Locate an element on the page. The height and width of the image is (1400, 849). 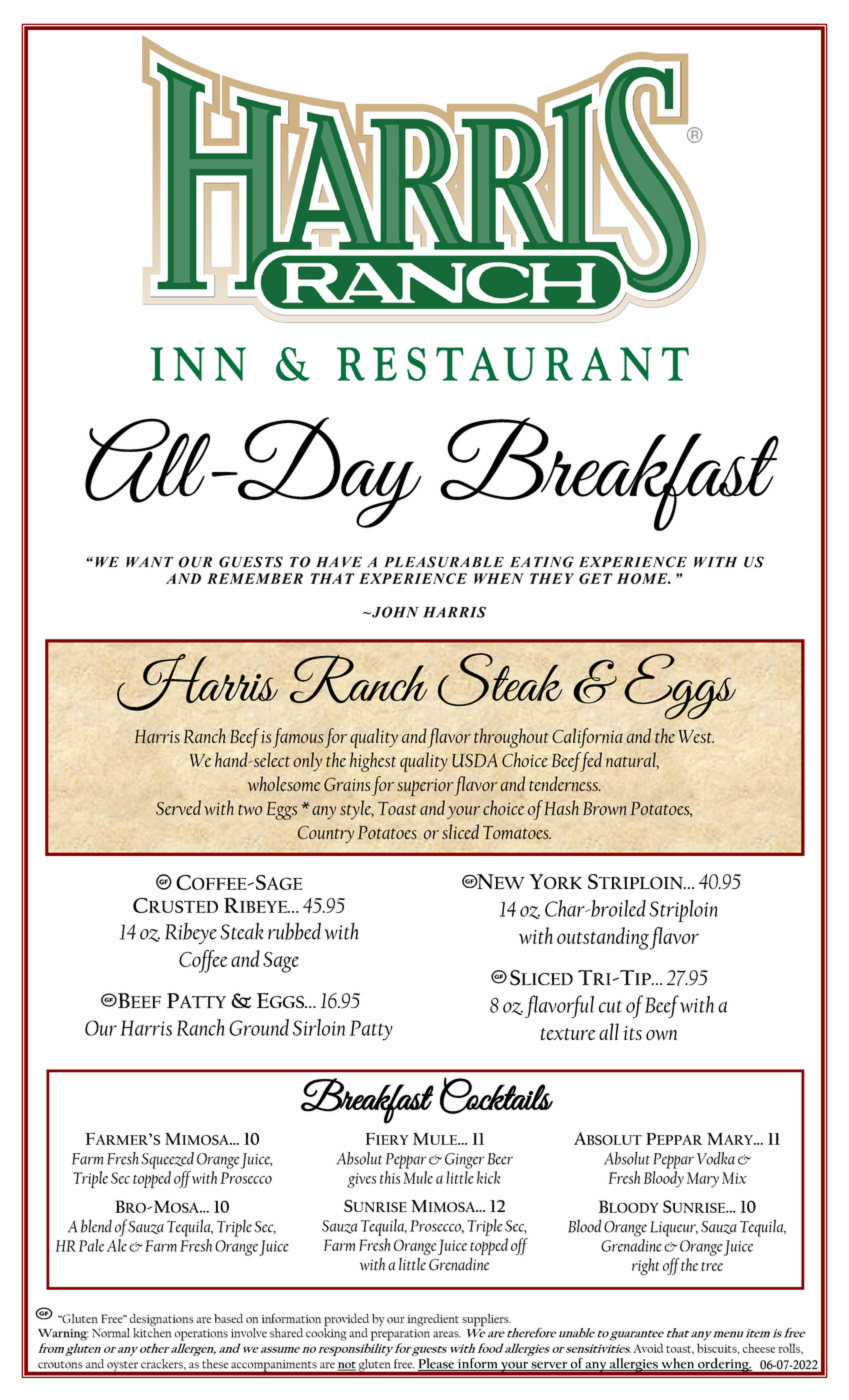
Sirloin is located at coordinates (319, 1027).
